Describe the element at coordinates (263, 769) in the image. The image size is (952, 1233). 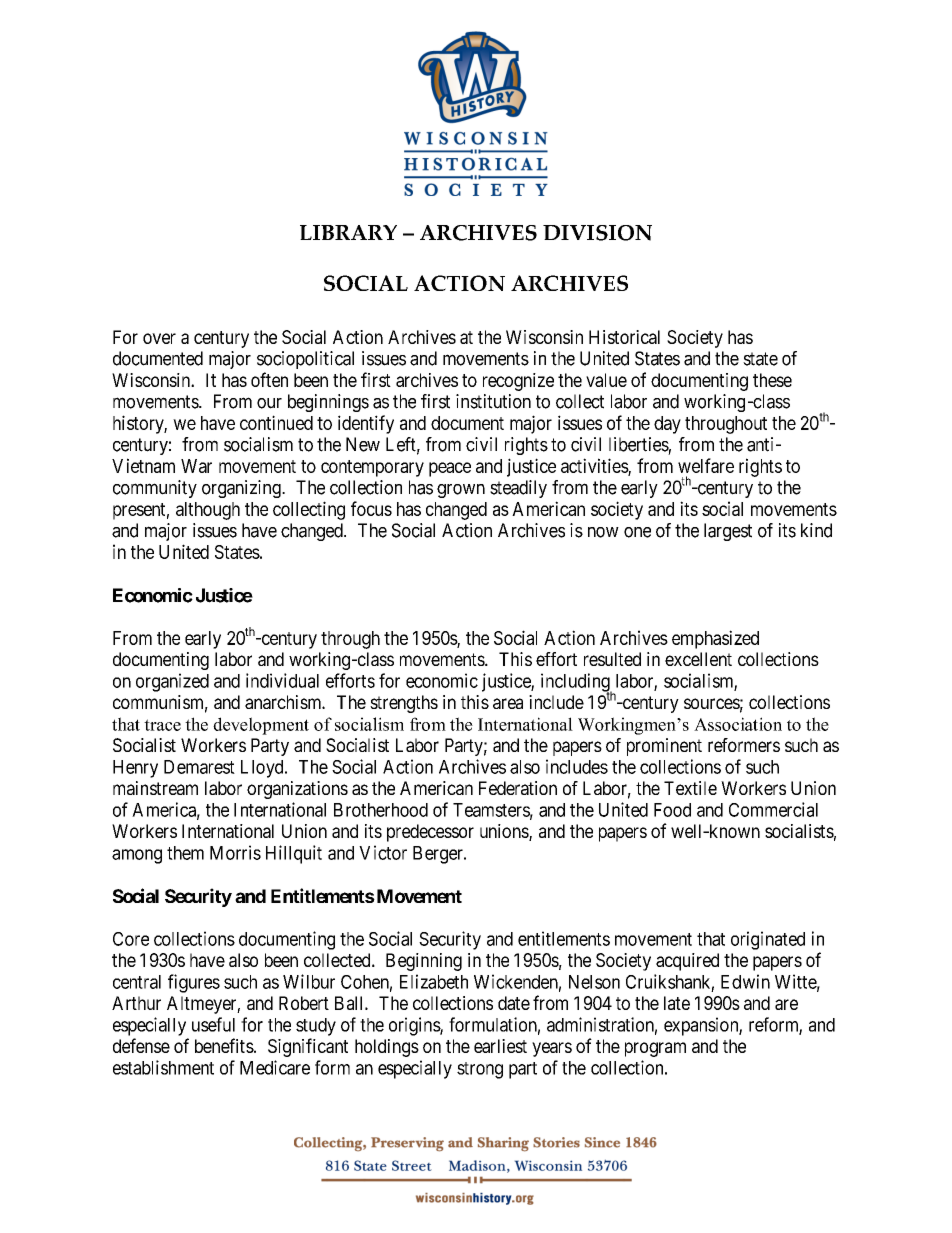
I see `Lloyd` at that location.
